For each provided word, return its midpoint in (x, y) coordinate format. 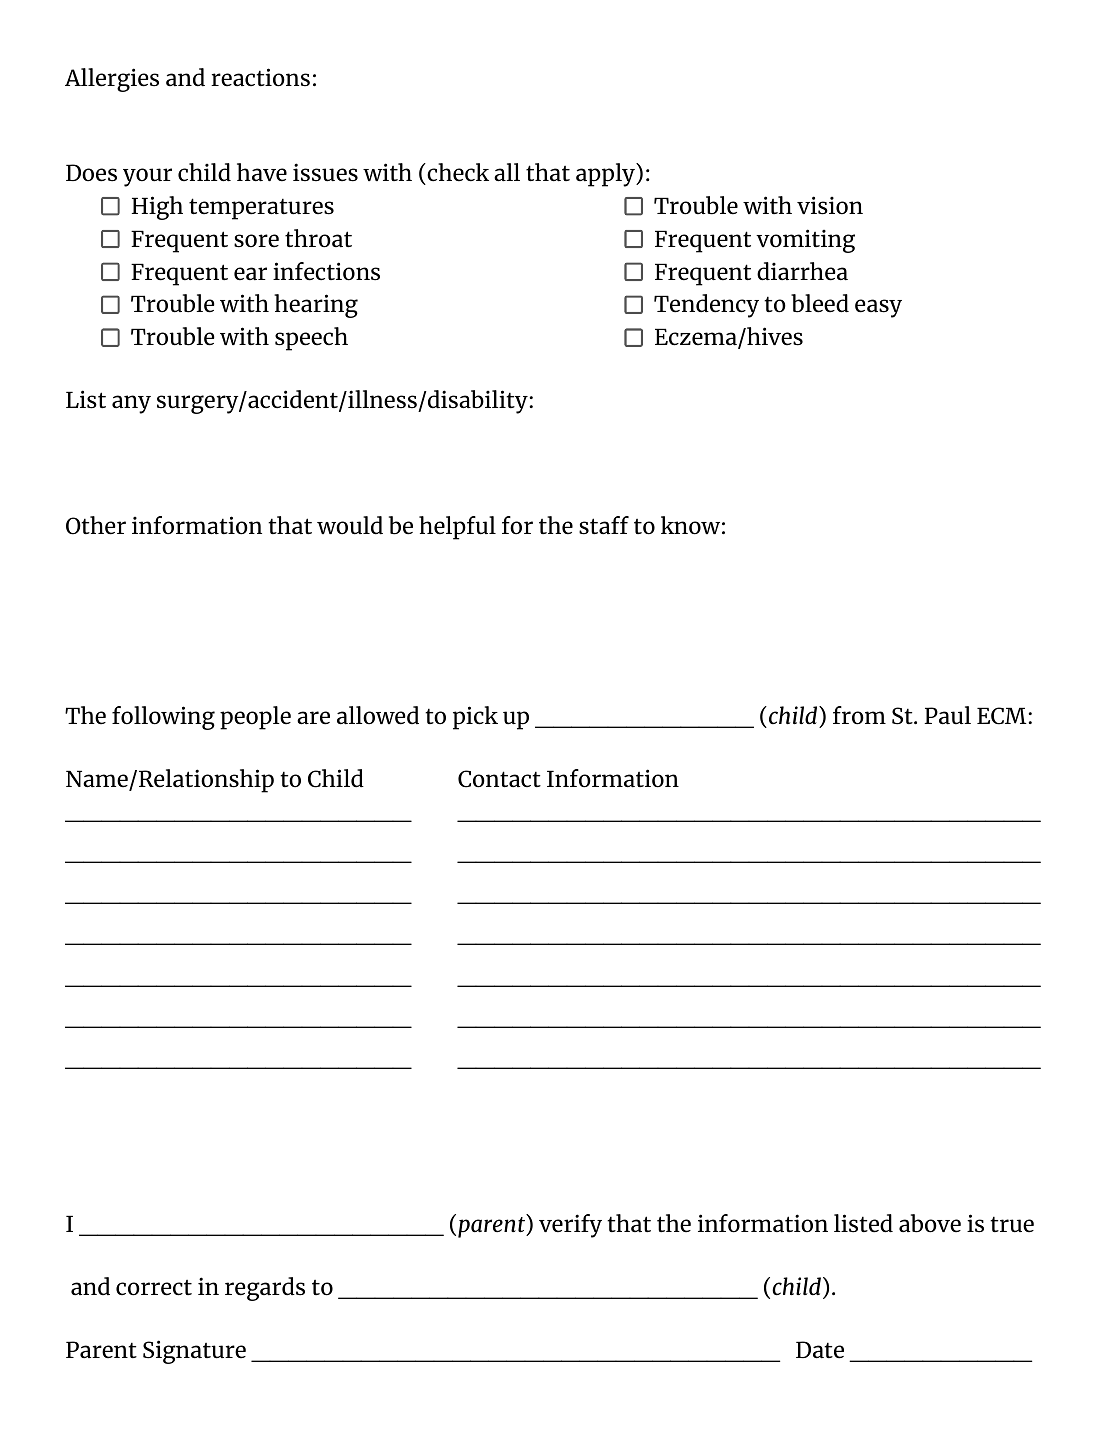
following (163, 718)
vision (830, 205)
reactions (260, 77)
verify (570, 1226)
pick (475, 718)
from (859, 715)
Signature (194, 1352)
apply (606, 175)
